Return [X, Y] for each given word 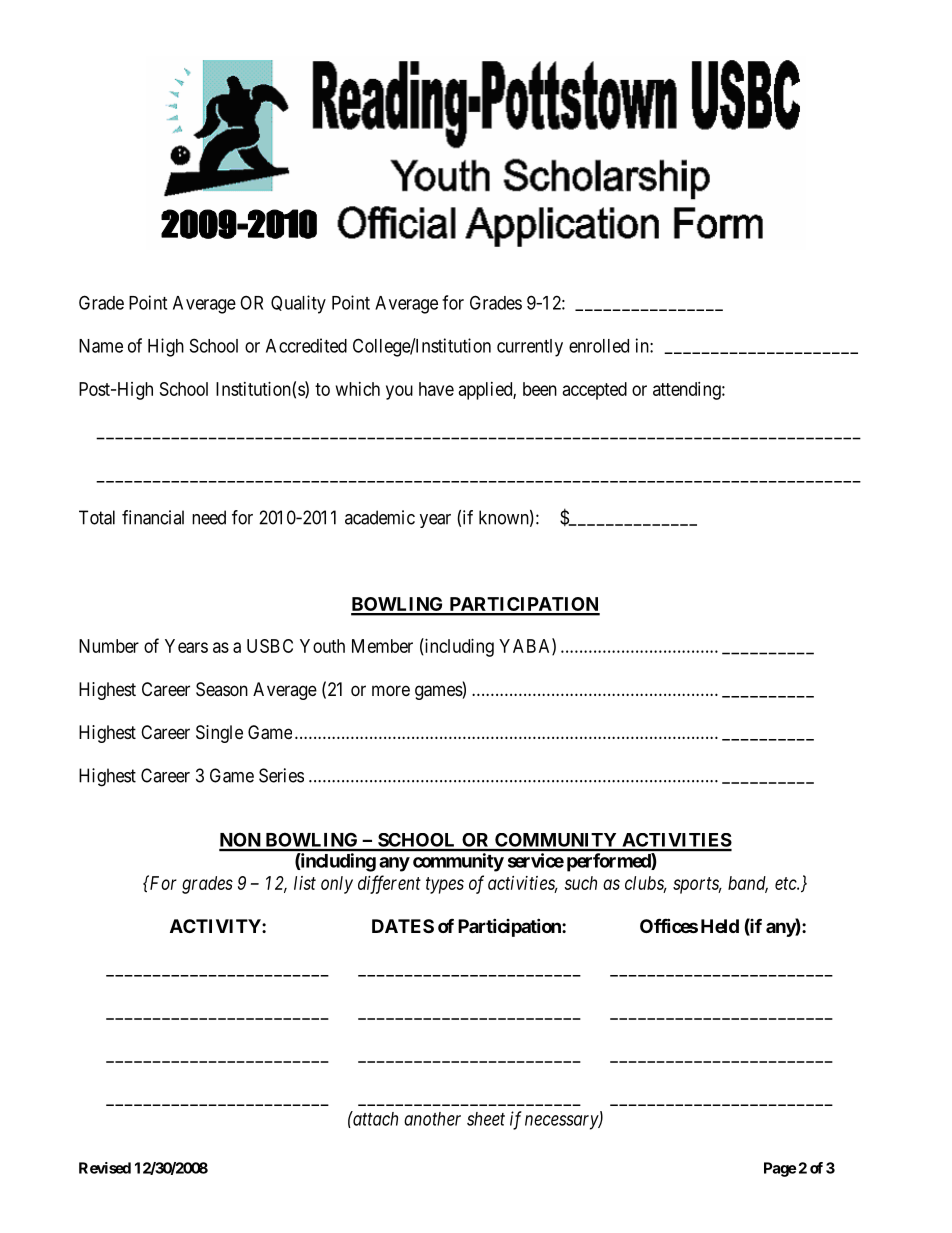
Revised [105, 1168]
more [391, 690]
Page [780, 1169]
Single [219, 734]
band [748, 884]
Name [101, 346]
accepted [595, 391]
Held [720, 926]
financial [153, 517]
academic [380, 517]
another [432, 1119]
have [436, 389]
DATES [403, 926]
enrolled [599, 346]
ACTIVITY [216, 926]
